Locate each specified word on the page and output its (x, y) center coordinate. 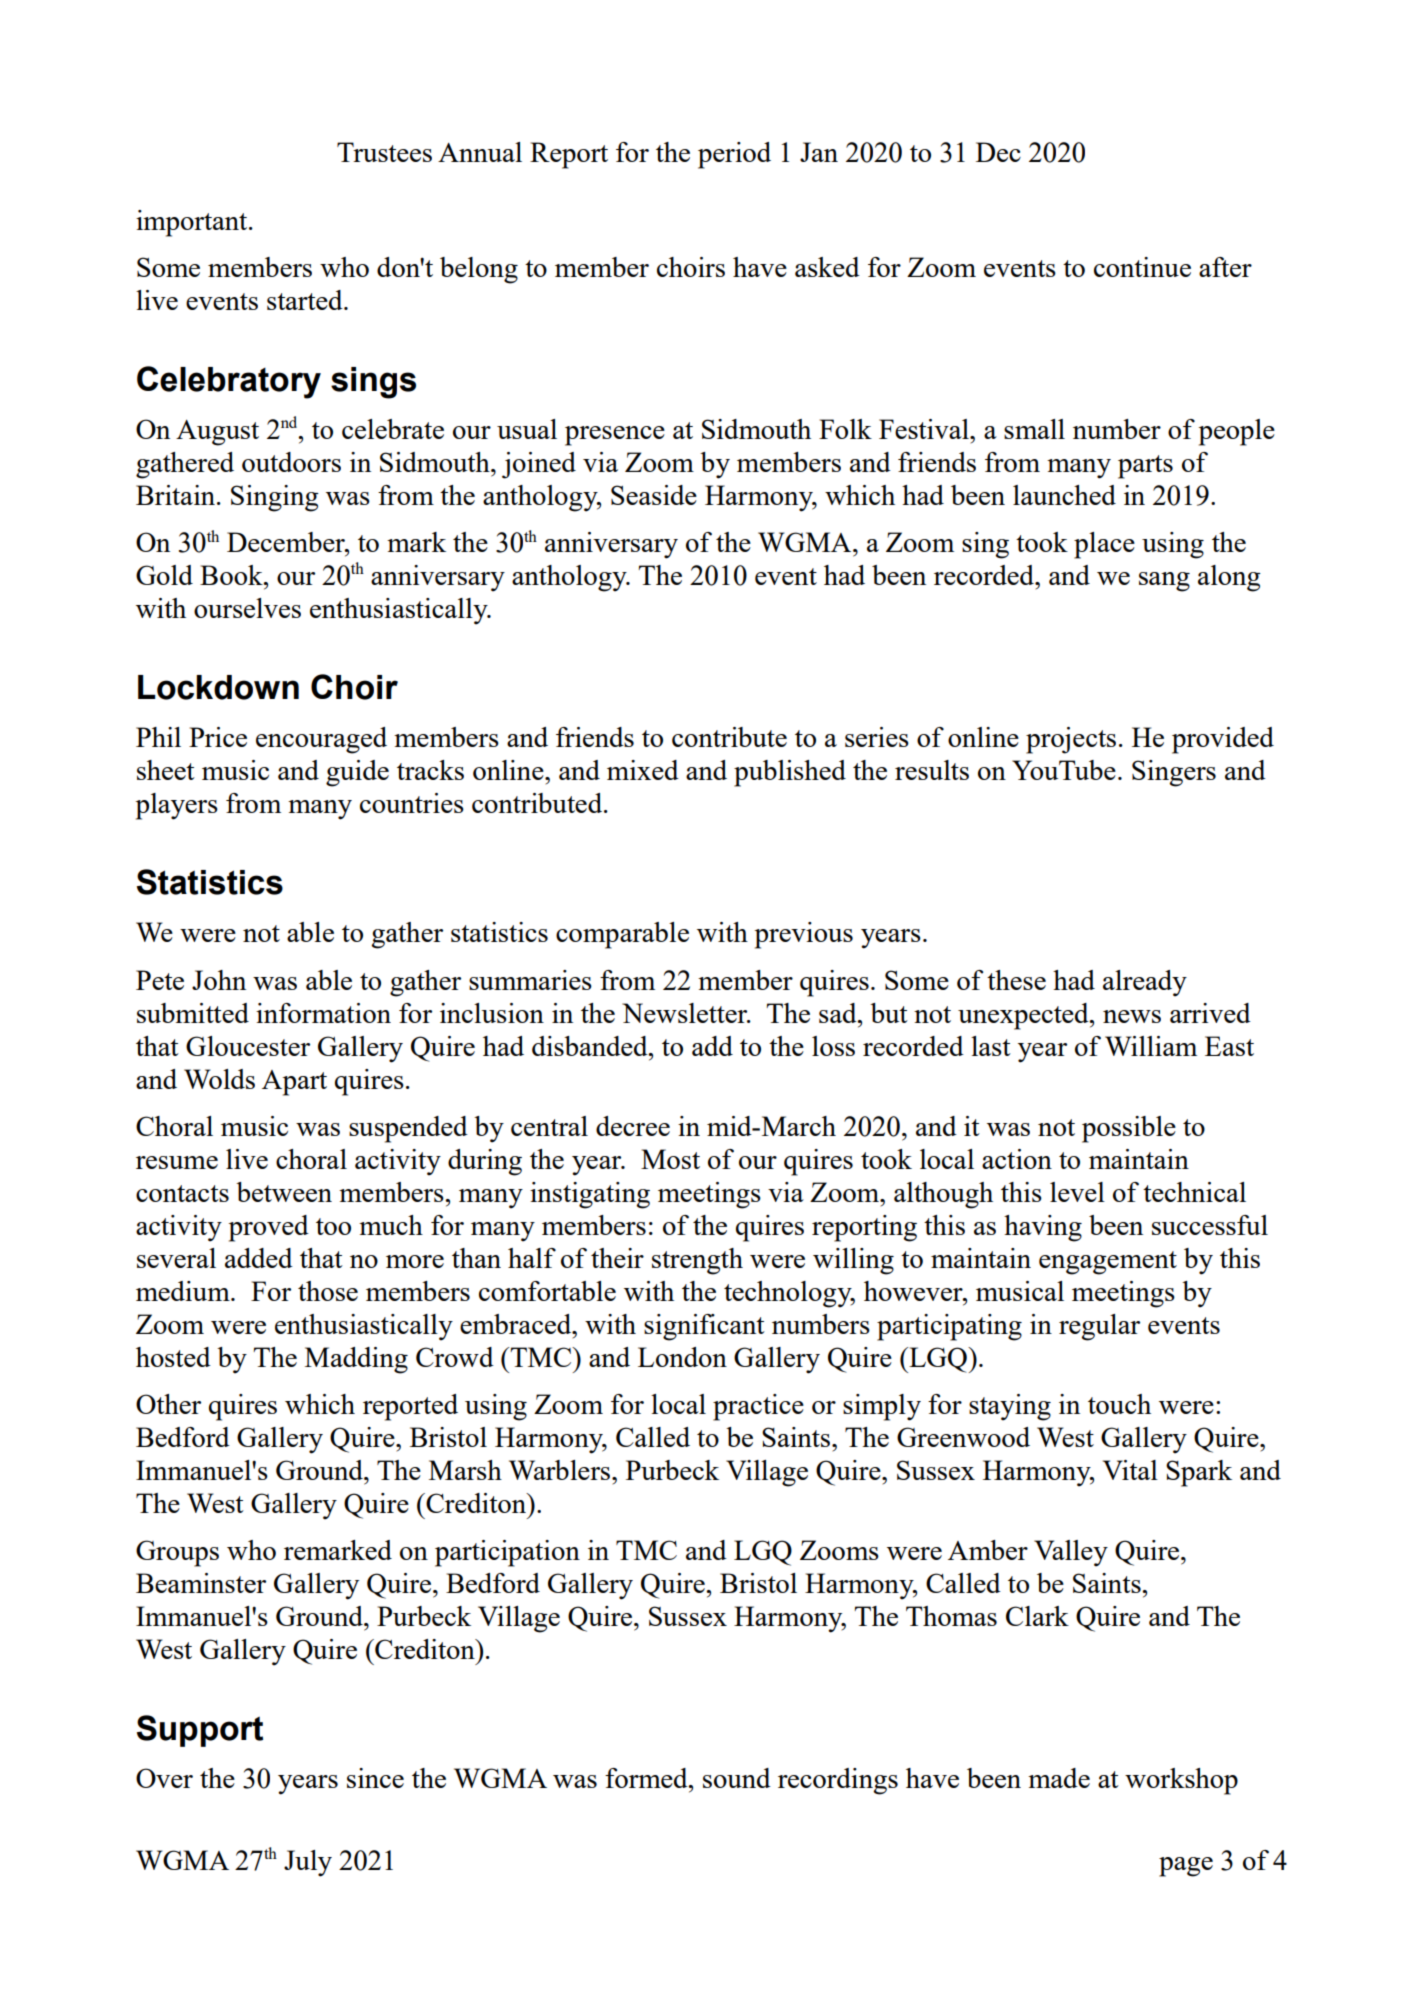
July (308, 1863)
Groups (177, 1553)
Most (670, 1159)
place (1104, 545)
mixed (643, 770)
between (284, 1192)
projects (1071, 740)
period (734, 155)
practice (758, 1407)
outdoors (291, 462)
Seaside (654, 495)
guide (357, 773)
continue (1142, 267)
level (1077, 1192)
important (193, 223)
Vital (1130, 1470)
